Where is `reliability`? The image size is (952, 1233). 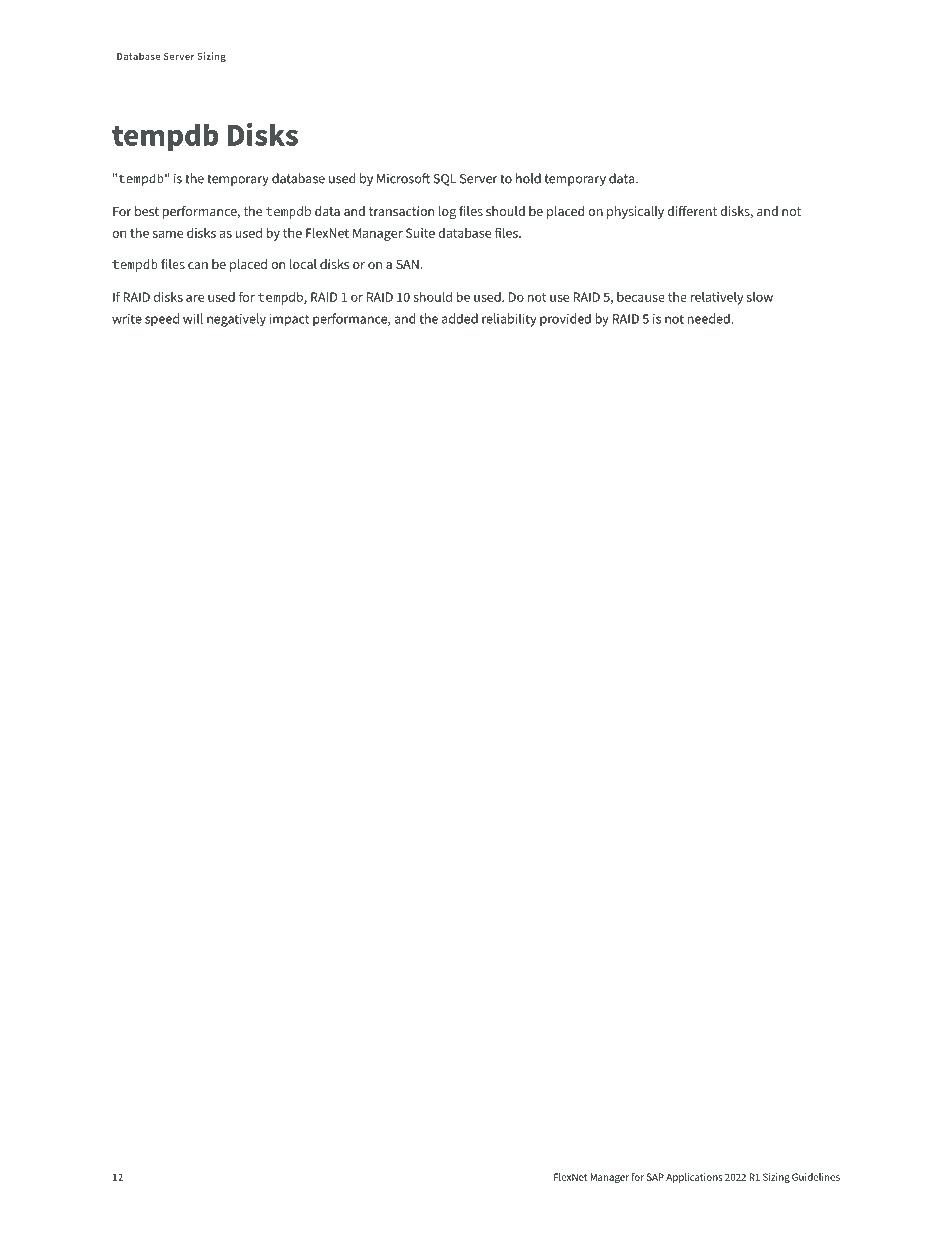 reliability is located at coordinates (509, 320).
